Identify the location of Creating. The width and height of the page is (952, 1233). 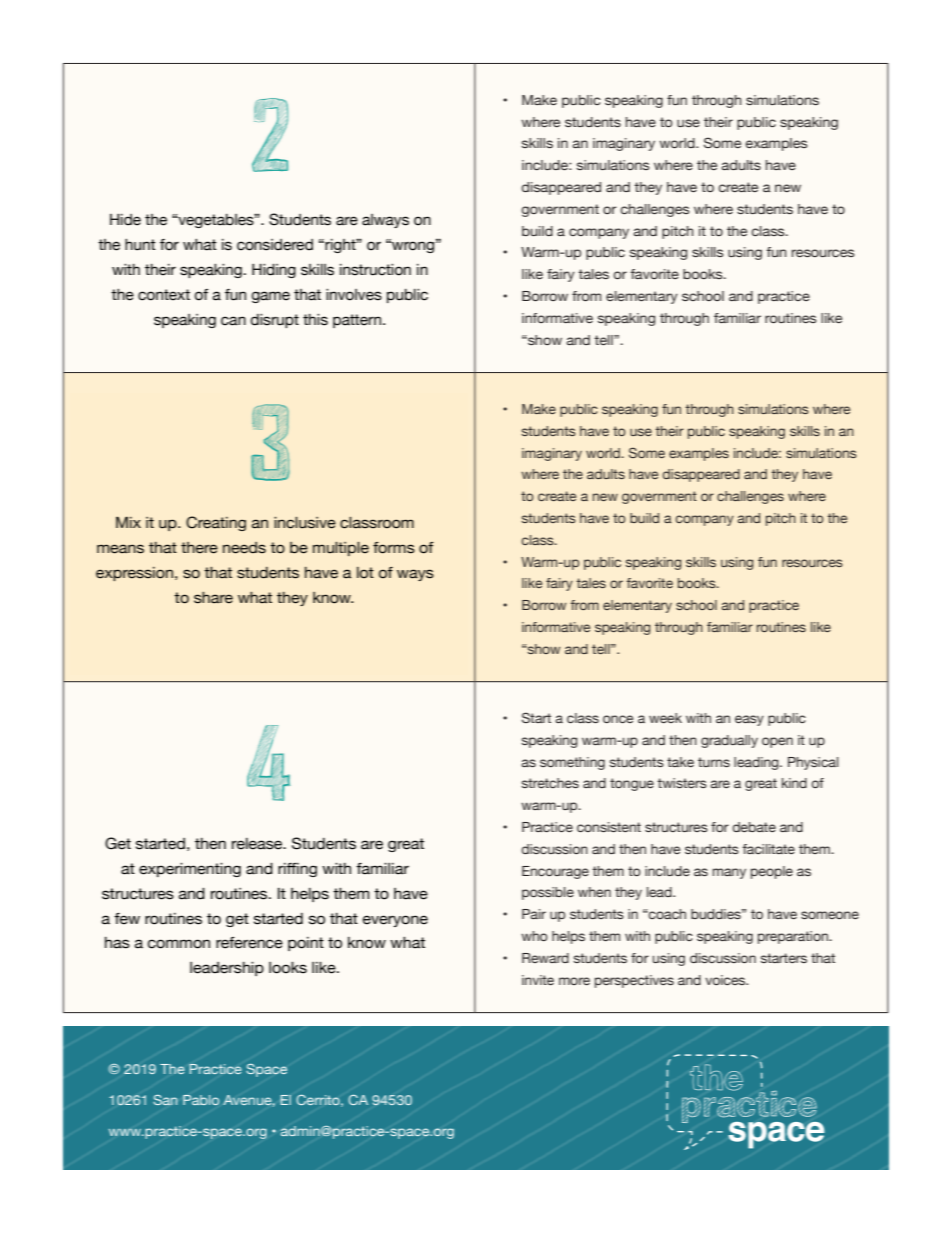
(216, 523).
